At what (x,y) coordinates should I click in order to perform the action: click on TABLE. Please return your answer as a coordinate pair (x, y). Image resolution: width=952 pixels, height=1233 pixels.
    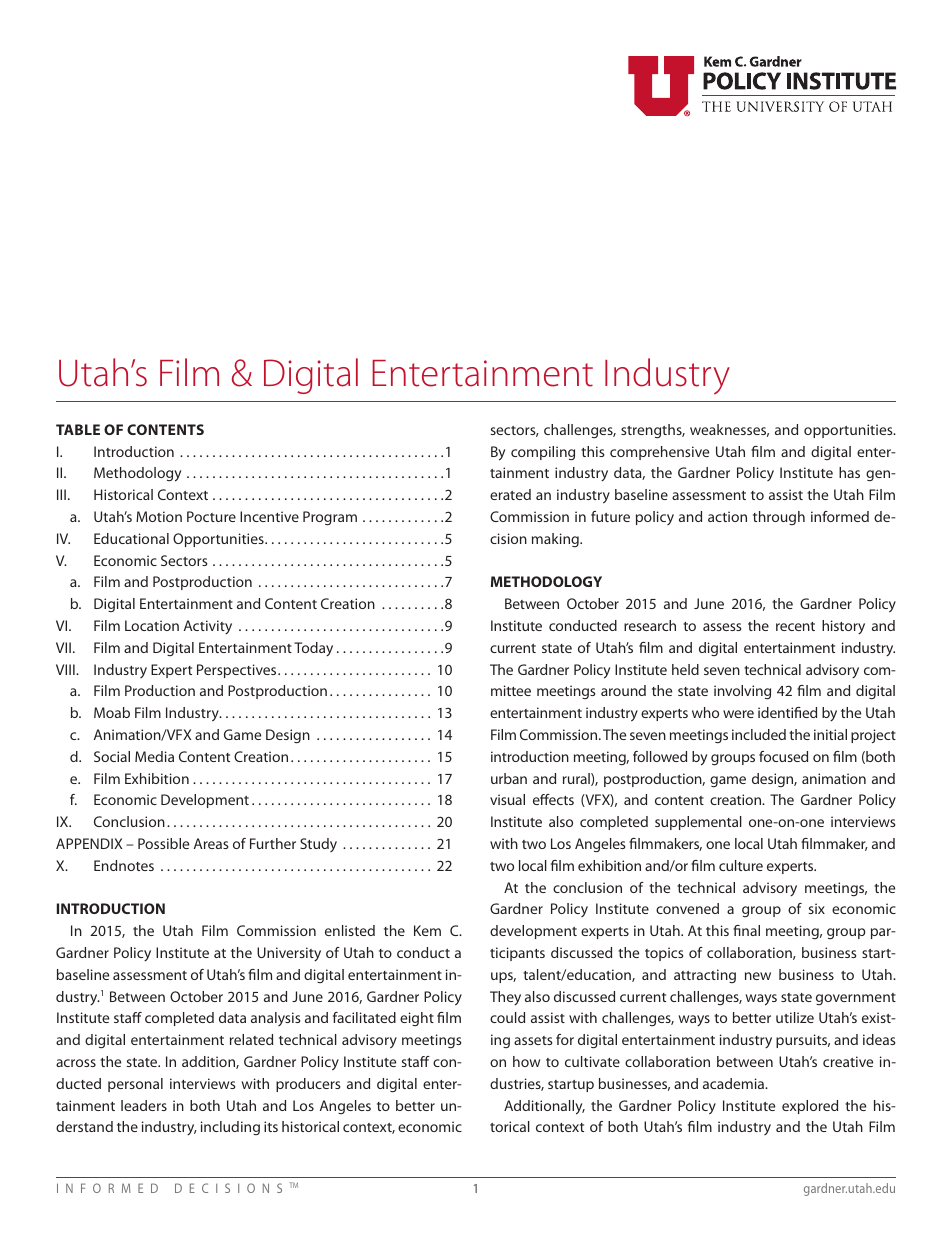
    Looking at the image, I should click on (78, 429).
